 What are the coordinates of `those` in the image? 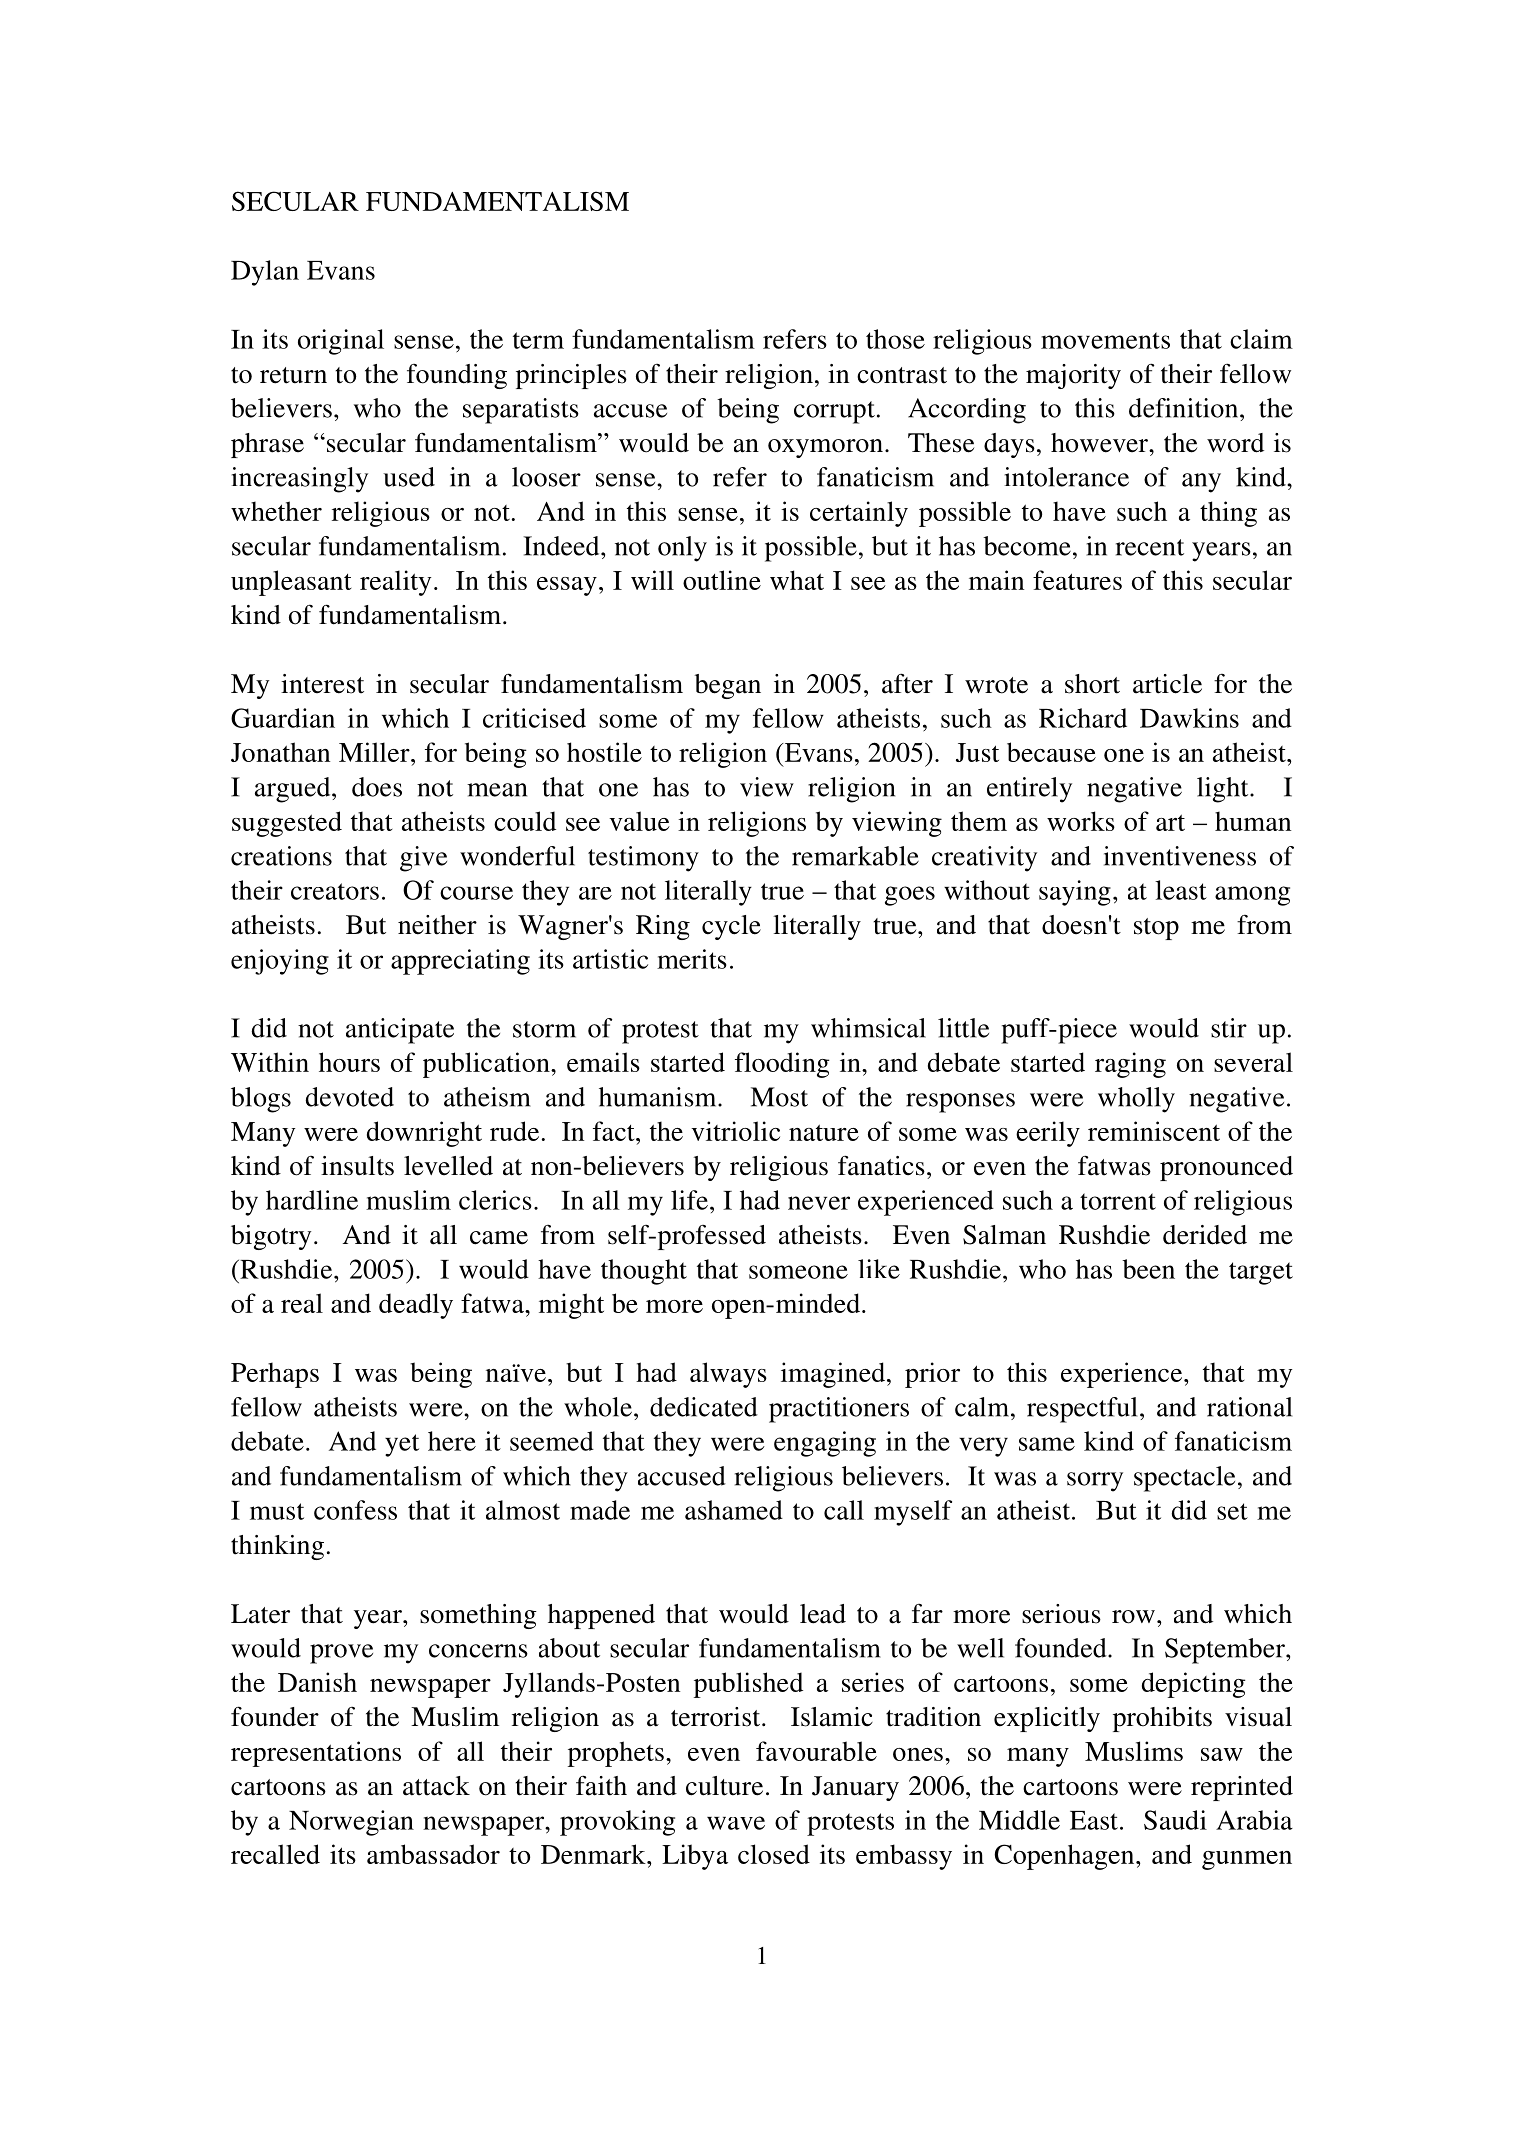 It's located at (895, 339).
